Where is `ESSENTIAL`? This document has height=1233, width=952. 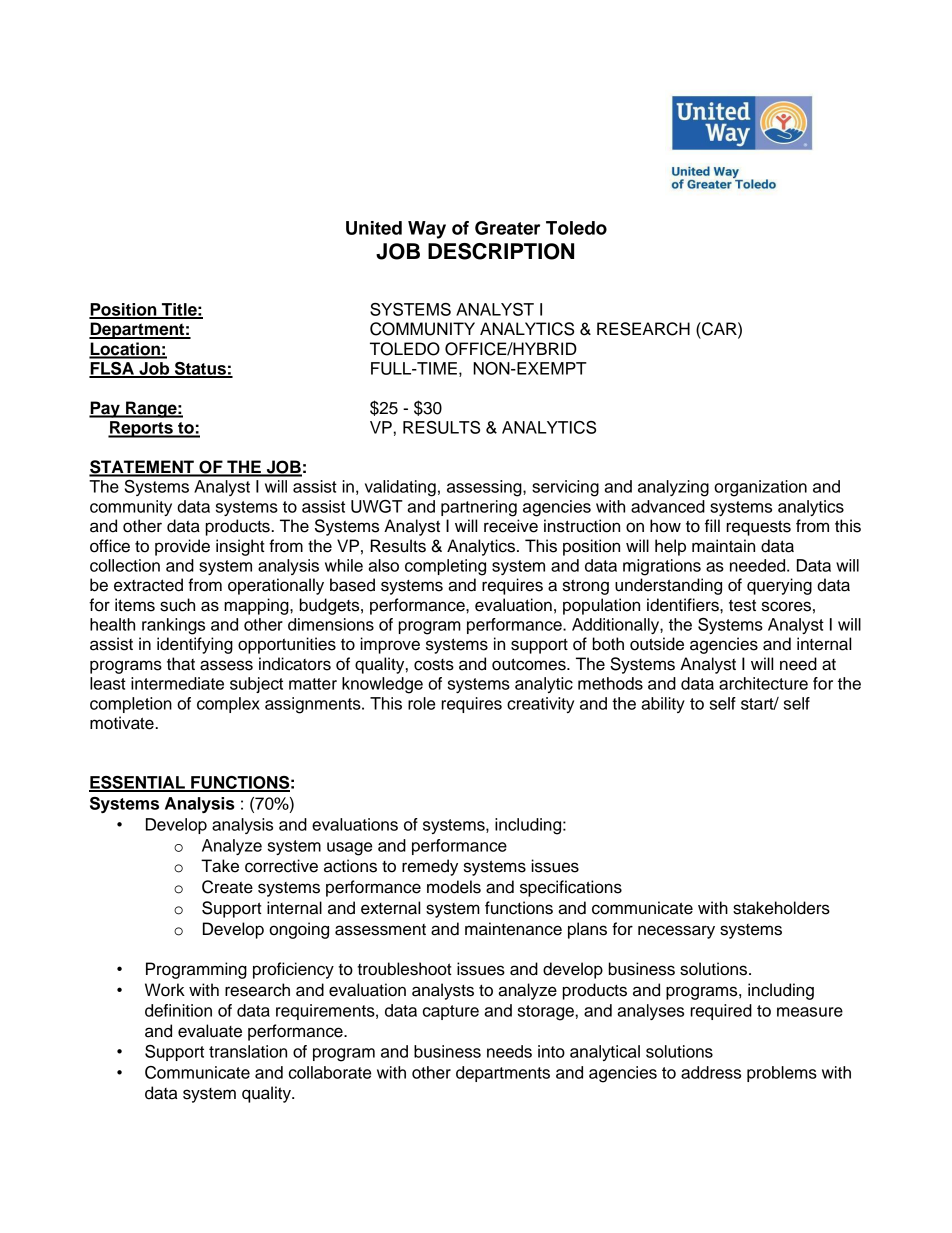 ESSENTIAL is located at coordinates (138, 783).
